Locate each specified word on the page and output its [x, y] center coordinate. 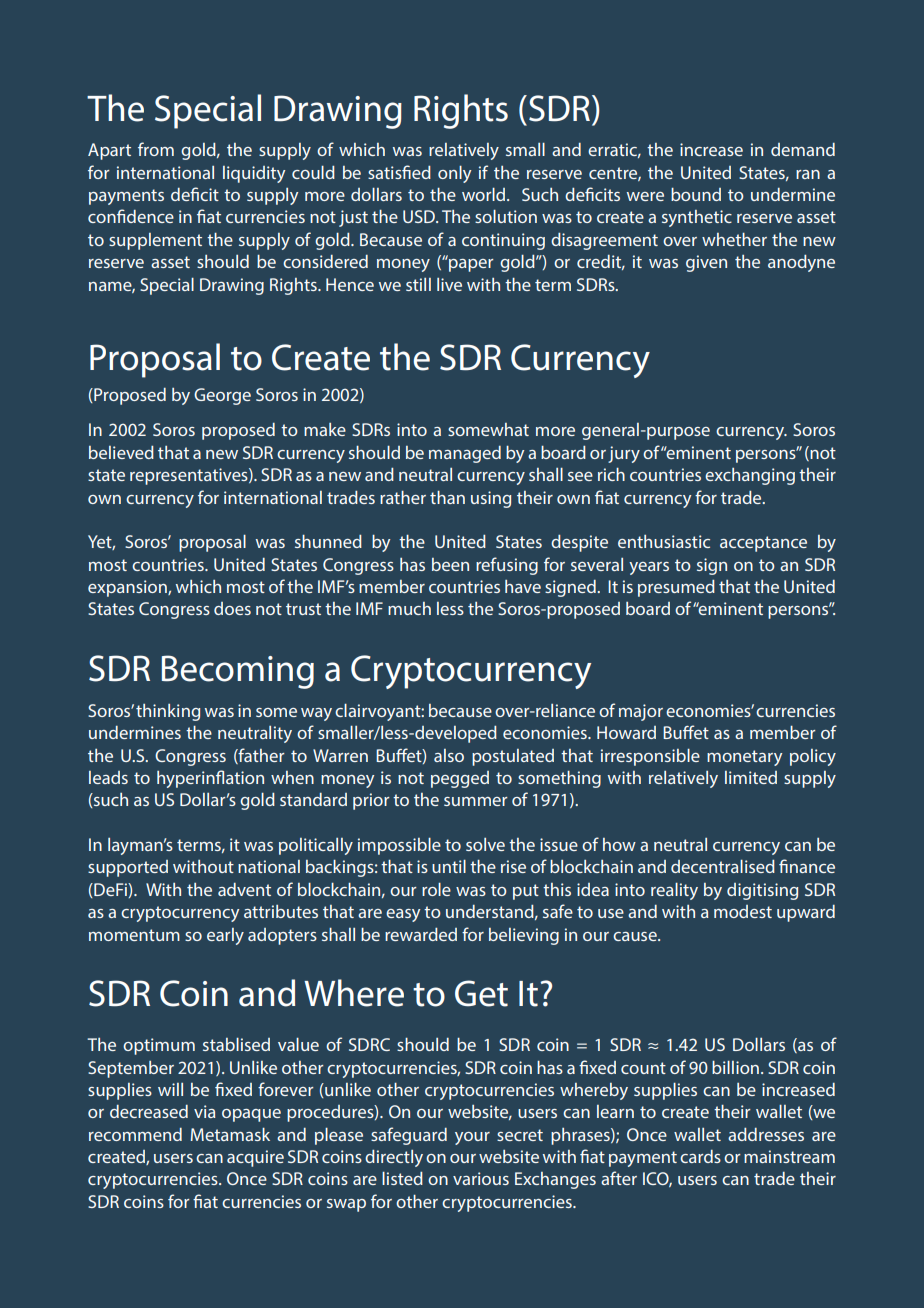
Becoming [238, 672]
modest [743, 911]
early [225, 936]
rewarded [421, 934]
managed [465, 454]
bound [696, 194]
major [641, 712]
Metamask [230, 1134]
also [449, 755]
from [156, 149]
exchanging [750, 476]
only [454, 174]
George [222, 396]
